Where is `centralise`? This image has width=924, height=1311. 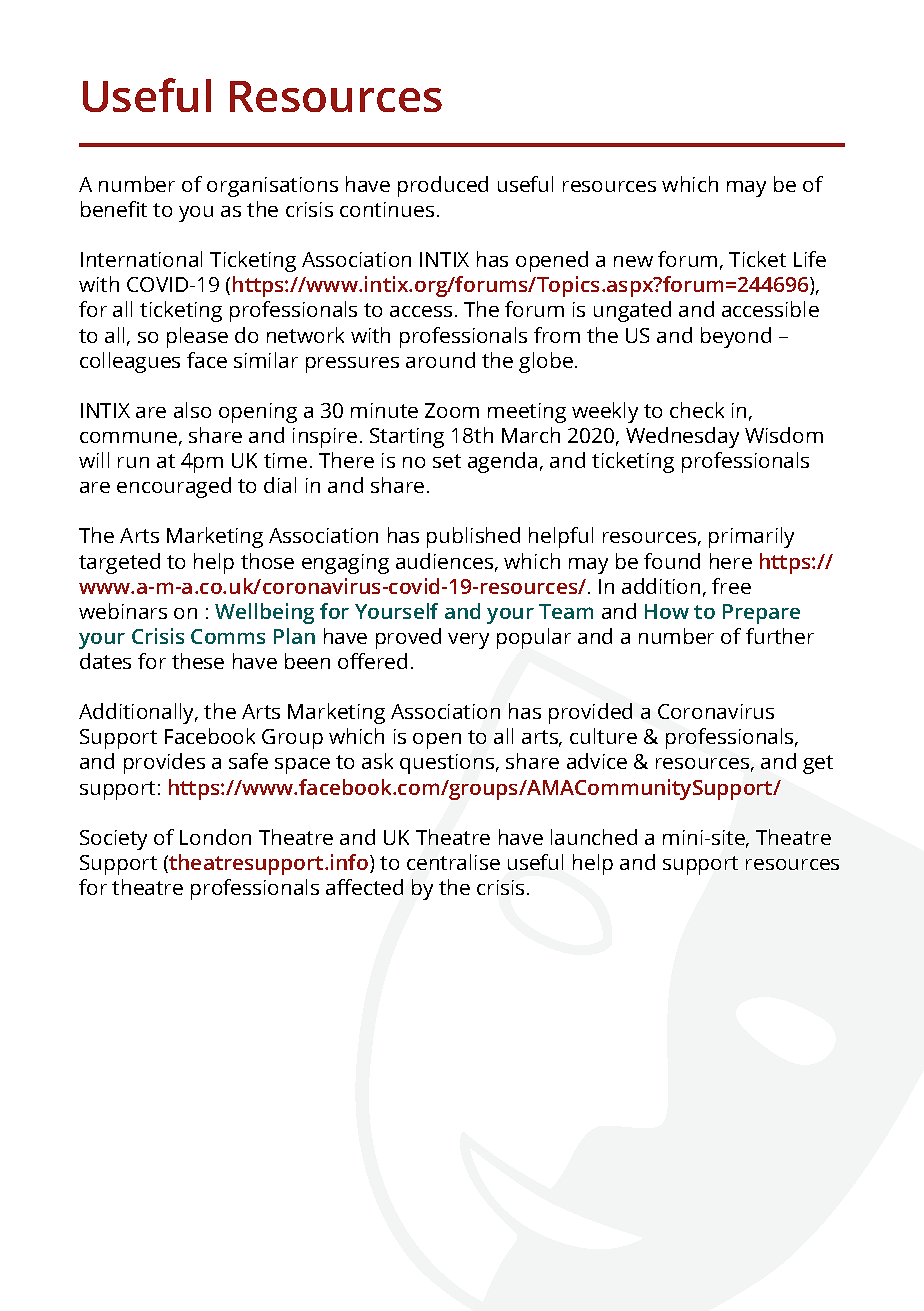 centralise is located at coordinates (453, 862).
